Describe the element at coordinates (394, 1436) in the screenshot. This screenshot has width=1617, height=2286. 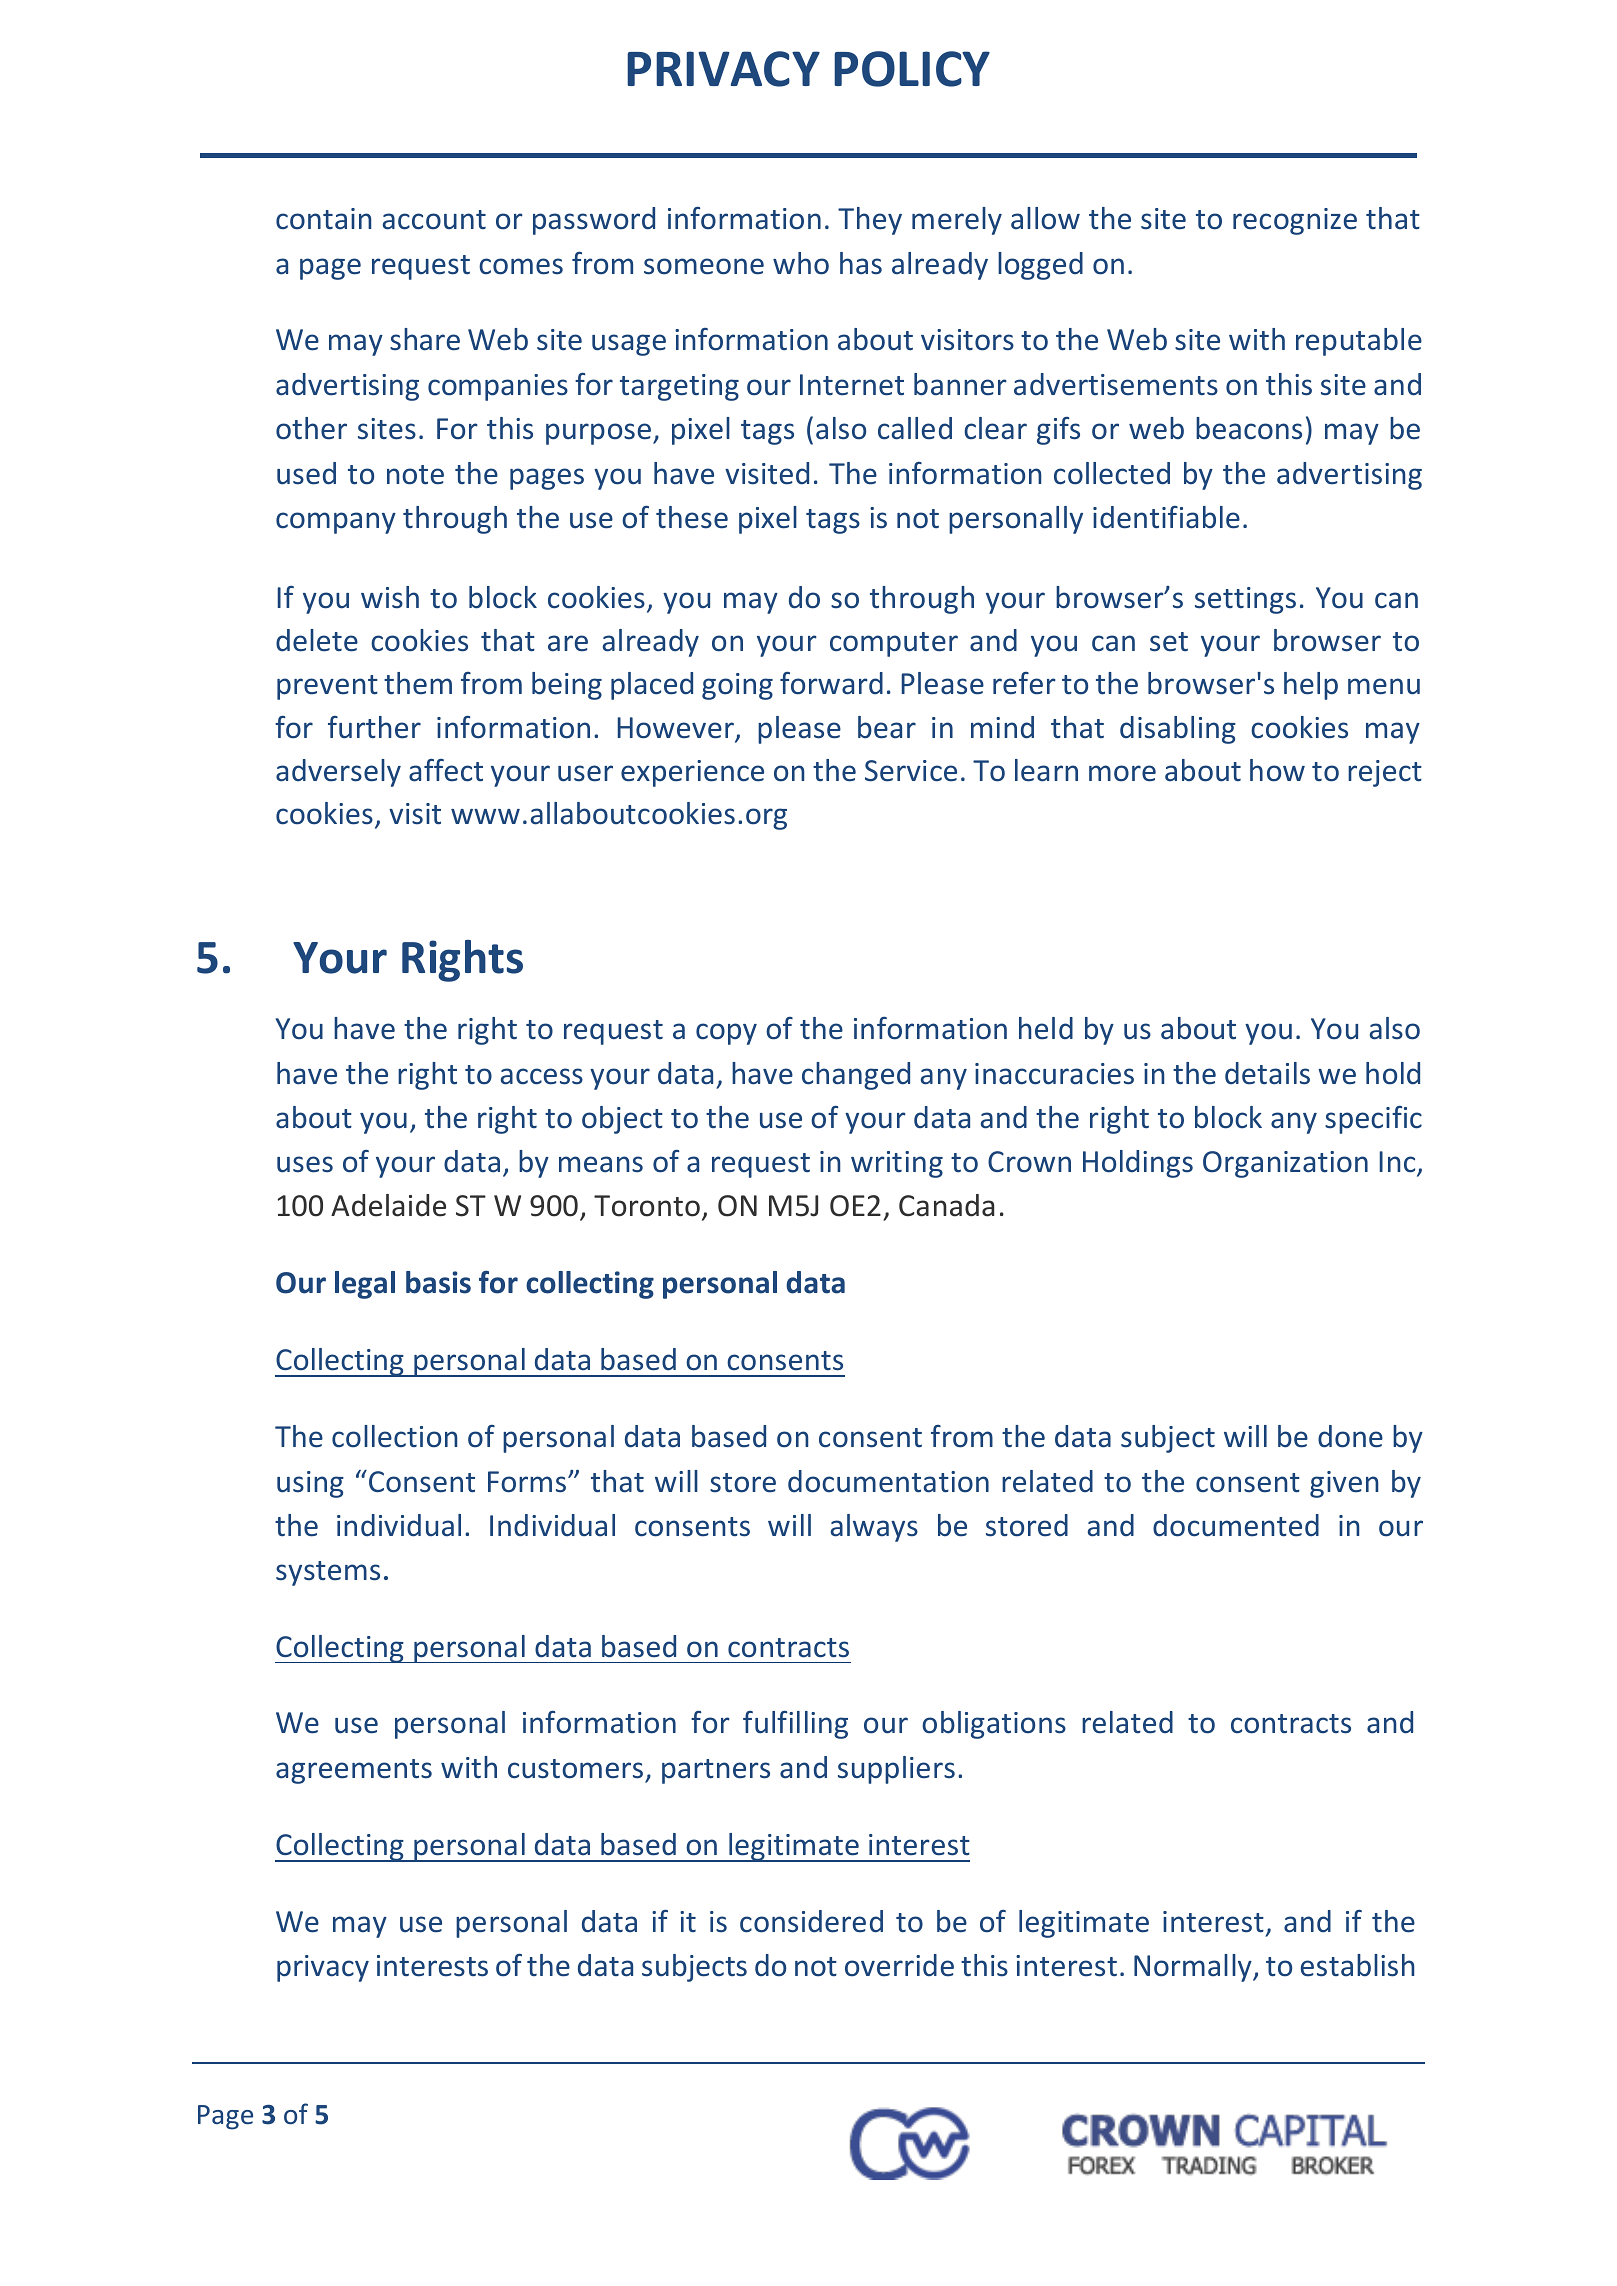
I see `collection` at that location.
